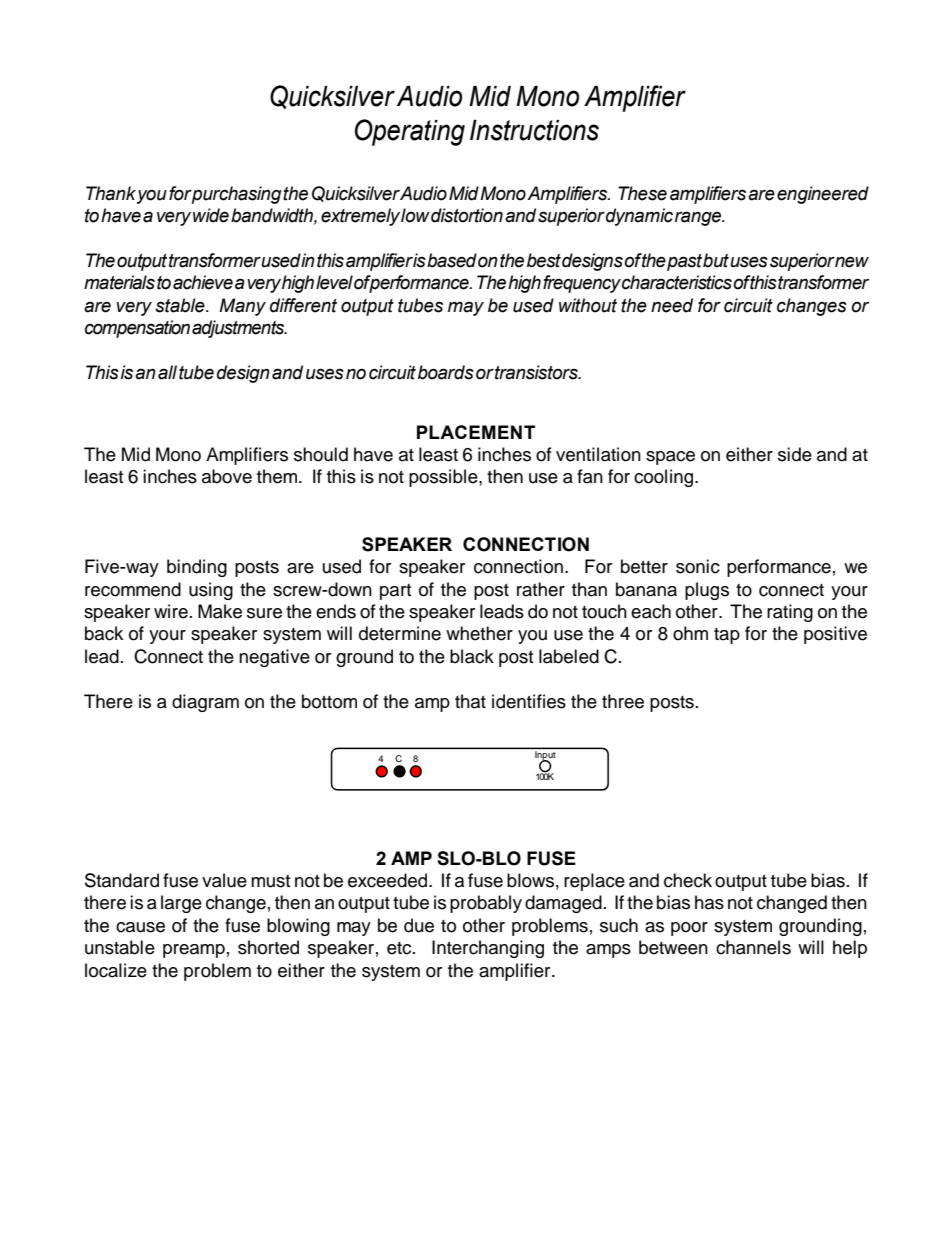 This page has height=1233, width=952. What do you see at coordinates (236, 195) in the page?
I see `purchasing` at bounding box center [236, 195].
